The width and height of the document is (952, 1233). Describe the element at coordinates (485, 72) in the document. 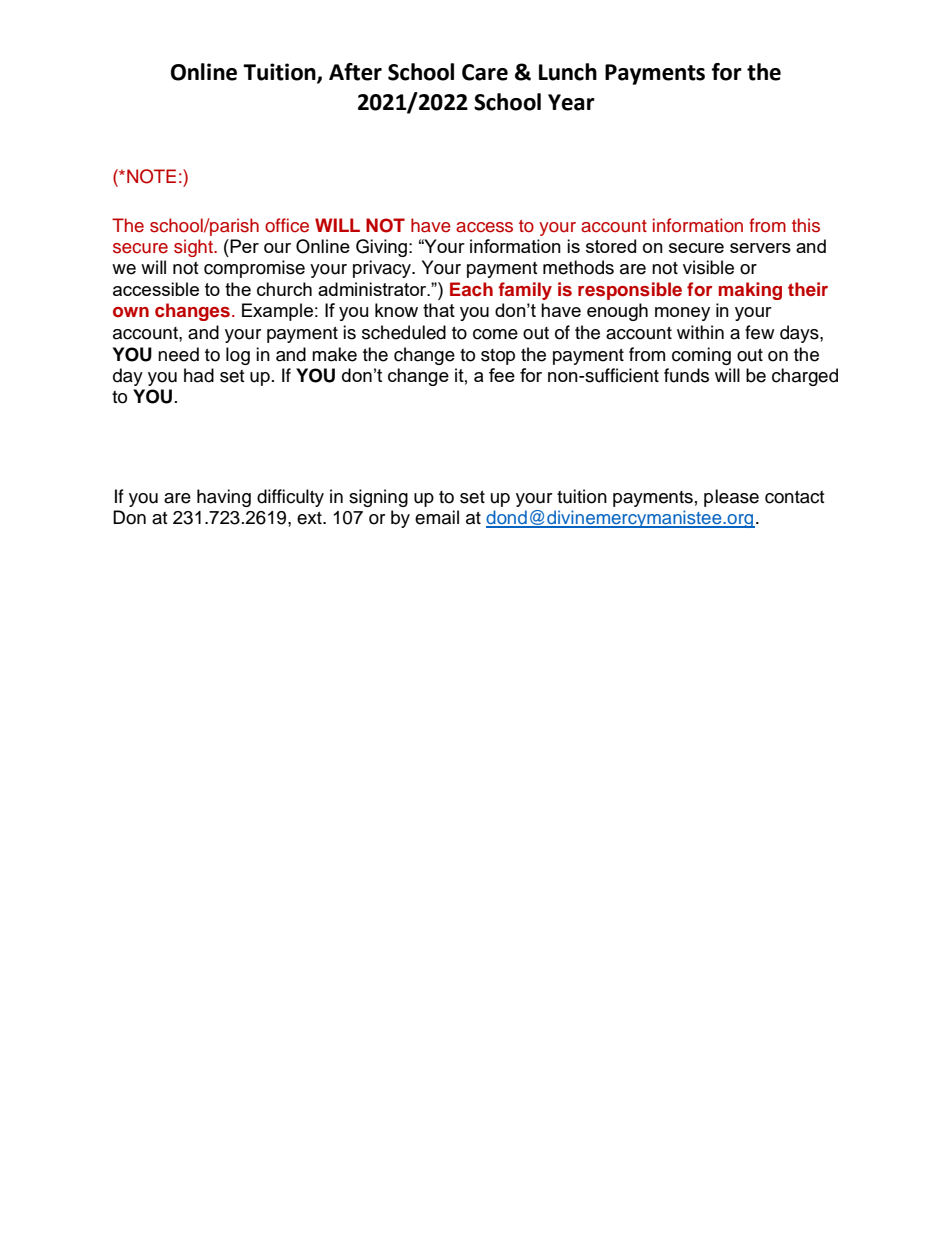

I see `Care` at that location.
